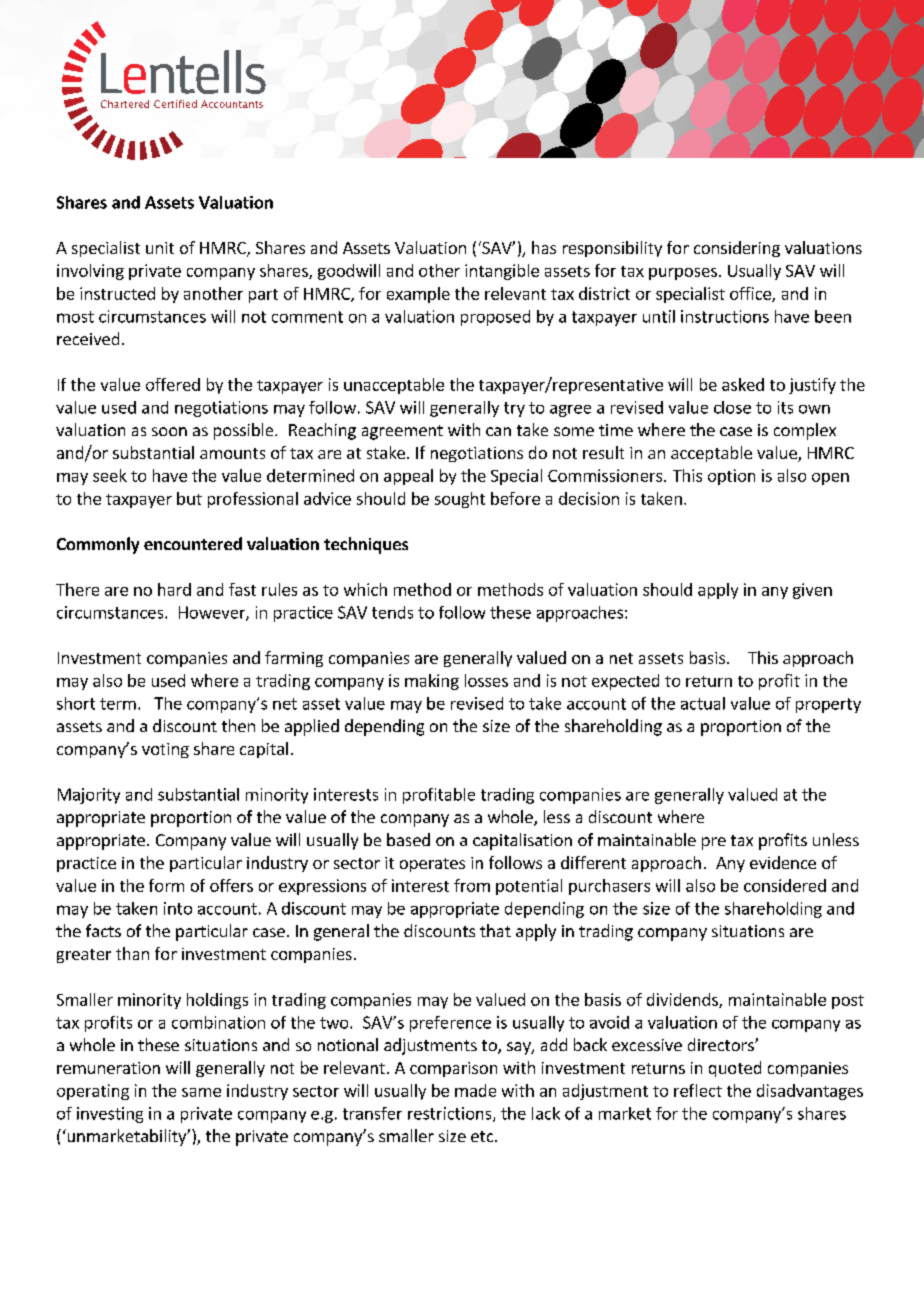 The image size is (924, 1309). I want to click on same, so click(201, 1092).
